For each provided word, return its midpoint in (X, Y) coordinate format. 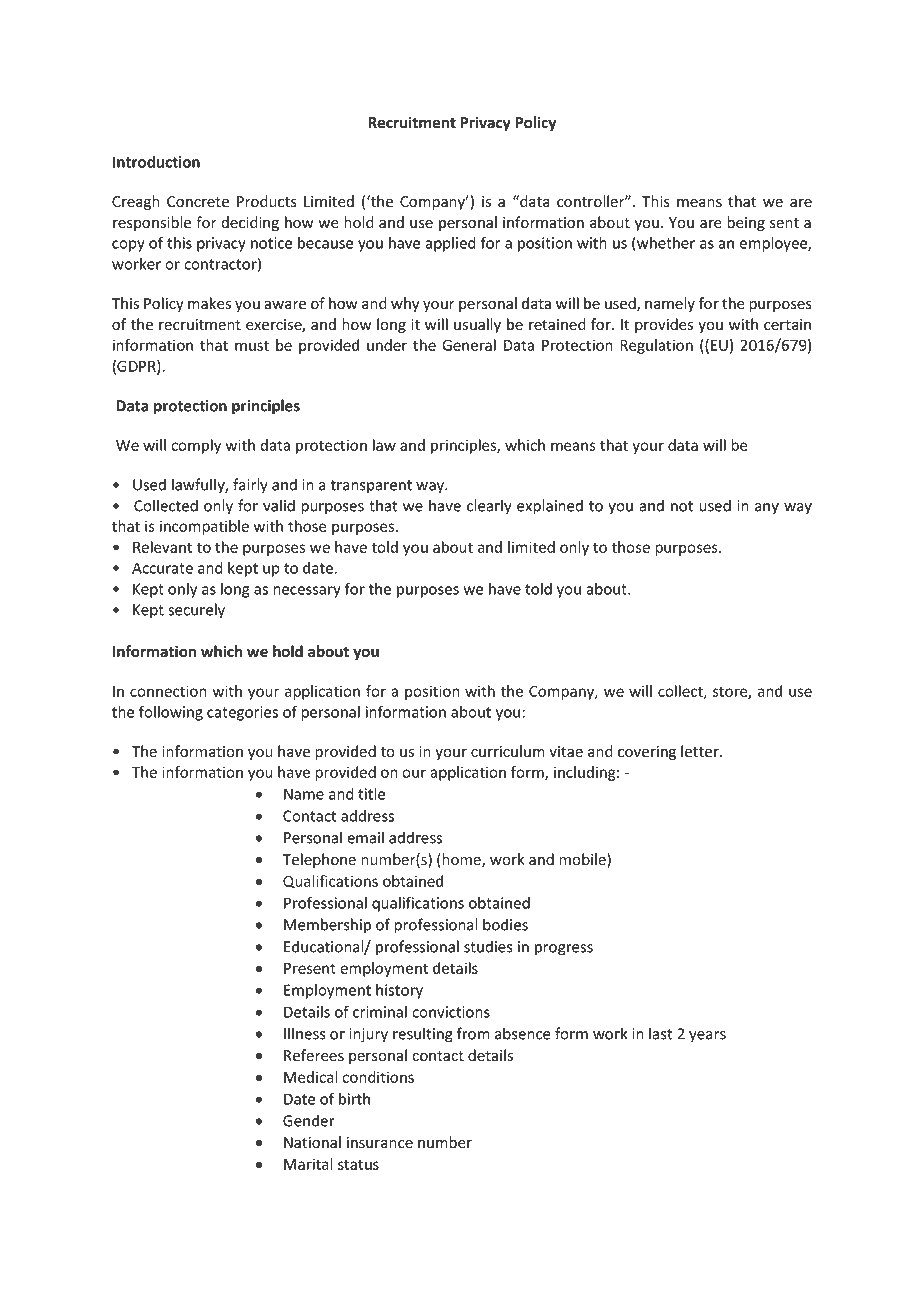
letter (701, 751)
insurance (380, 1143)
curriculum (508, 751)
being (746, 223)
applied (450, 244)
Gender (309, 1120)
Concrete (198, 202)
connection (168, 691)
